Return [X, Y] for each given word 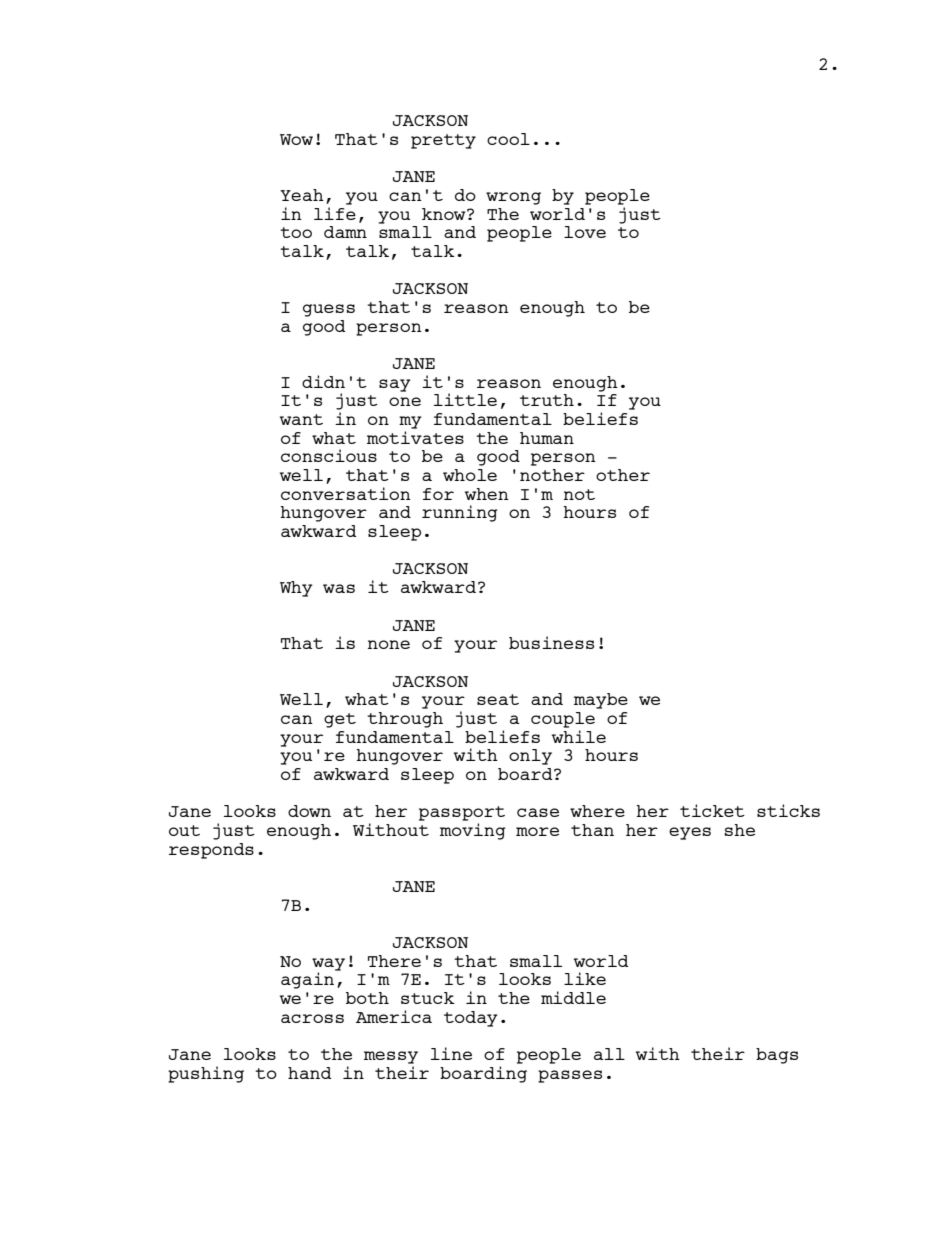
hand [309, 1073]
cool [508, 139]
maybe [601, 701]
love [585, 232]
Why [296, 589]
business [551, 642]
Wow [296, 139]
